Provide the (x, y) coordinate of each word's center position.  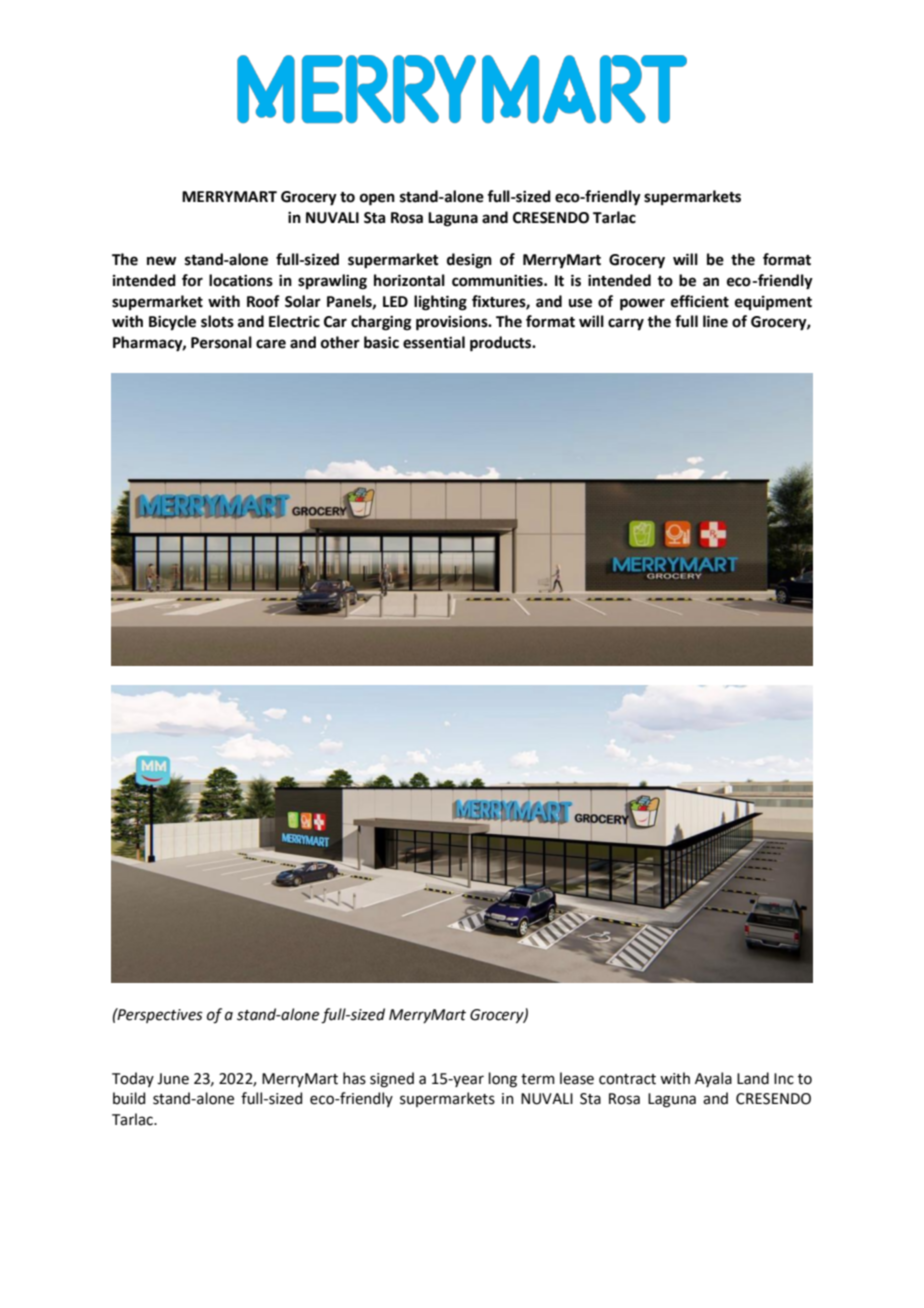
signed (392, 1080)
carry (626, 324)
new (161, 261)
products (502, 344)
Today (133, 1079)
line (715, 321)
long (503, 1080)
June (173, 1079)
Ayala (713, 1079)
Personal (221, 342)
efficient (700, 301)
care (271, 344)
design (469, 261)
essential (434, 342)
